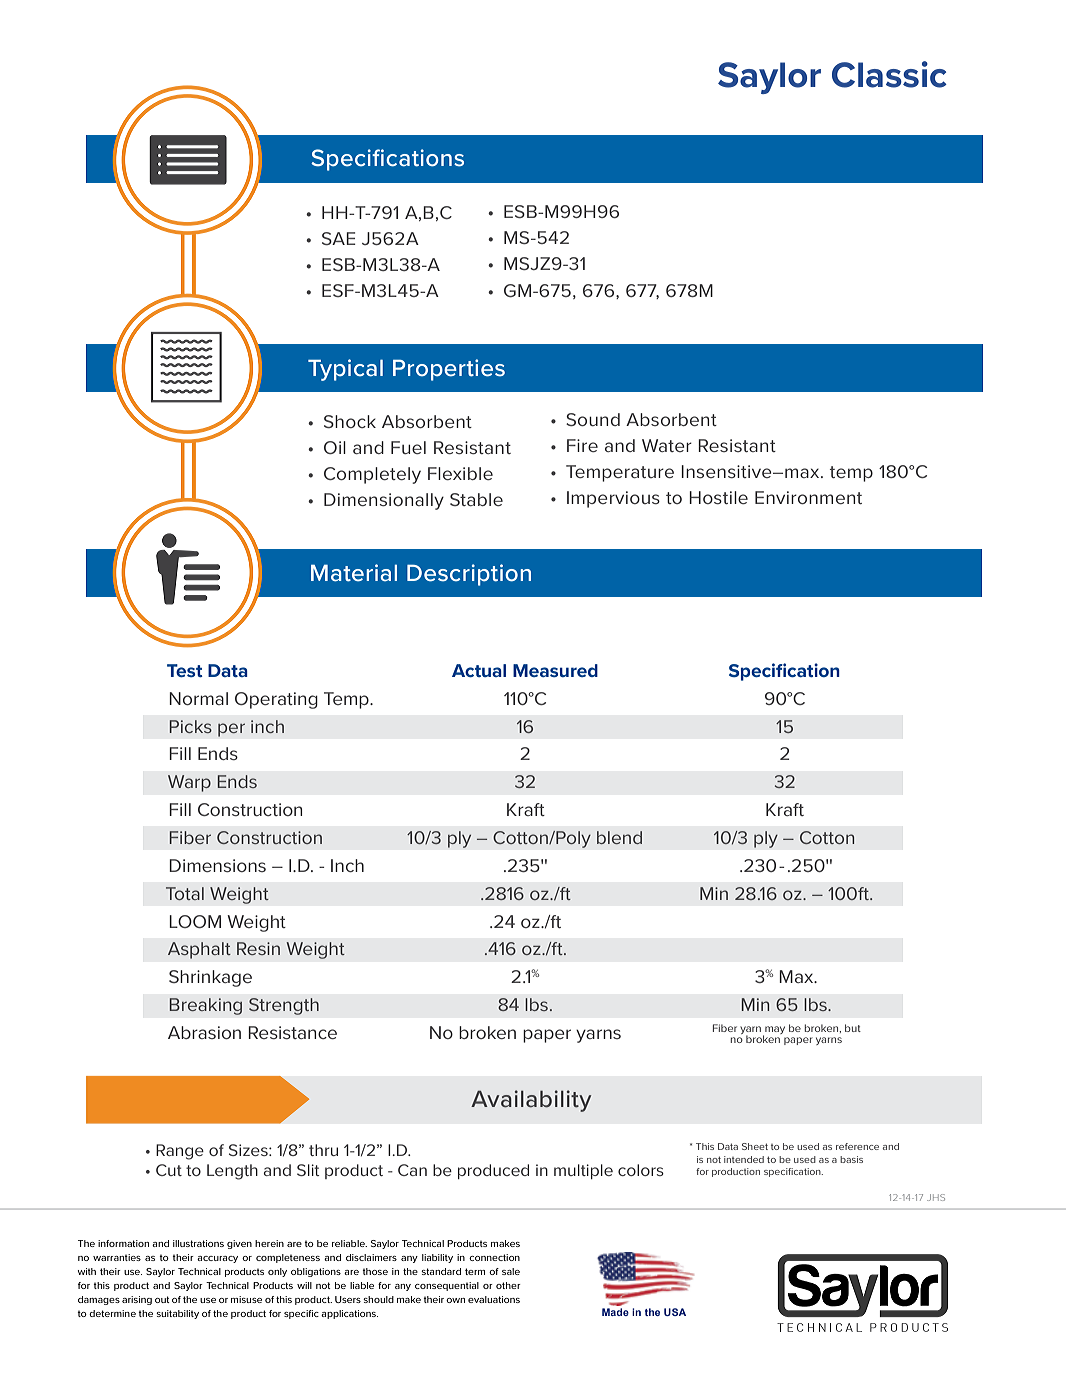 The height and width of the document is (1379, 1066). I want to click on Properties, so click(449, 370).
